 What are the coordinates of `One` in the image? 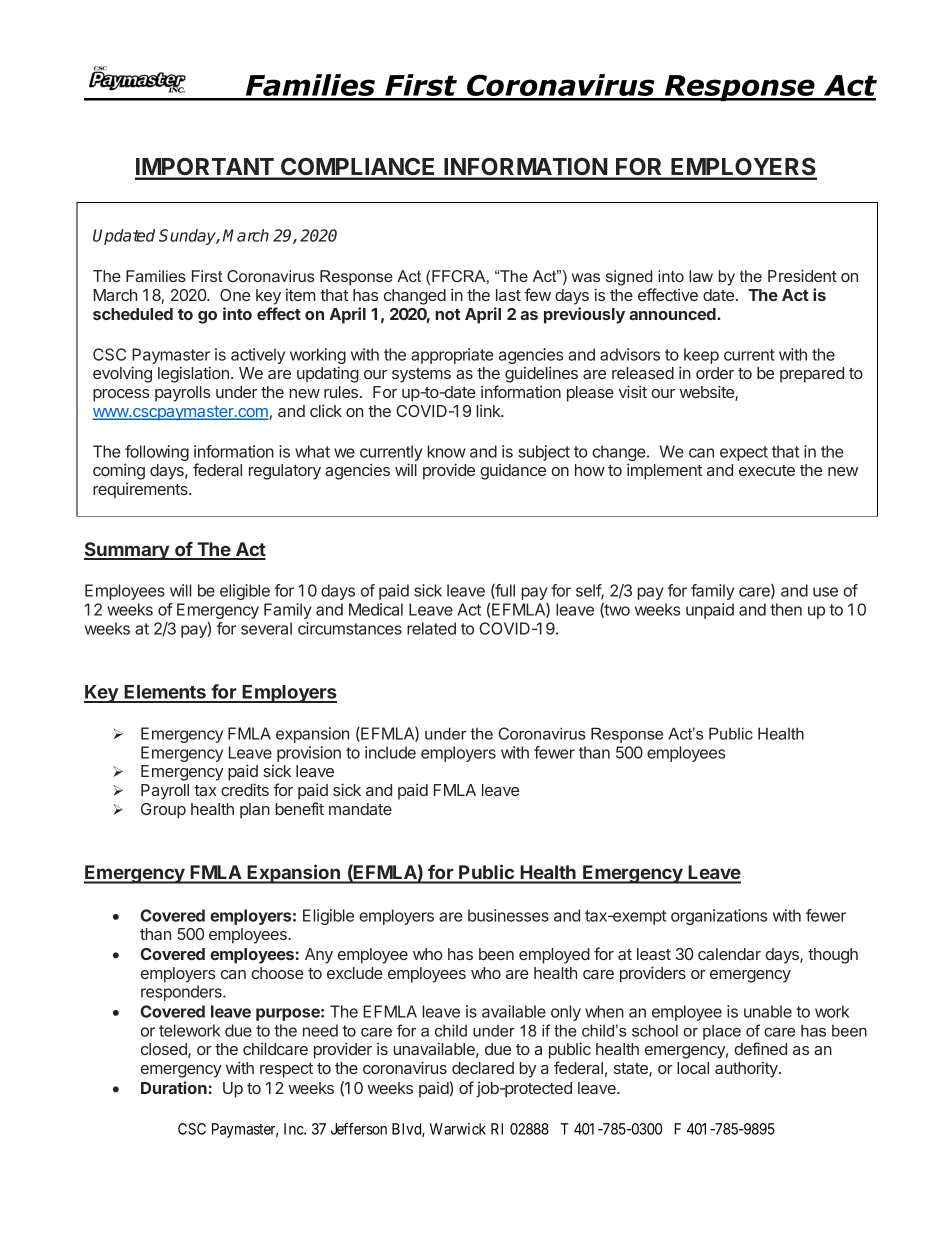 It's located at (235, 295).
